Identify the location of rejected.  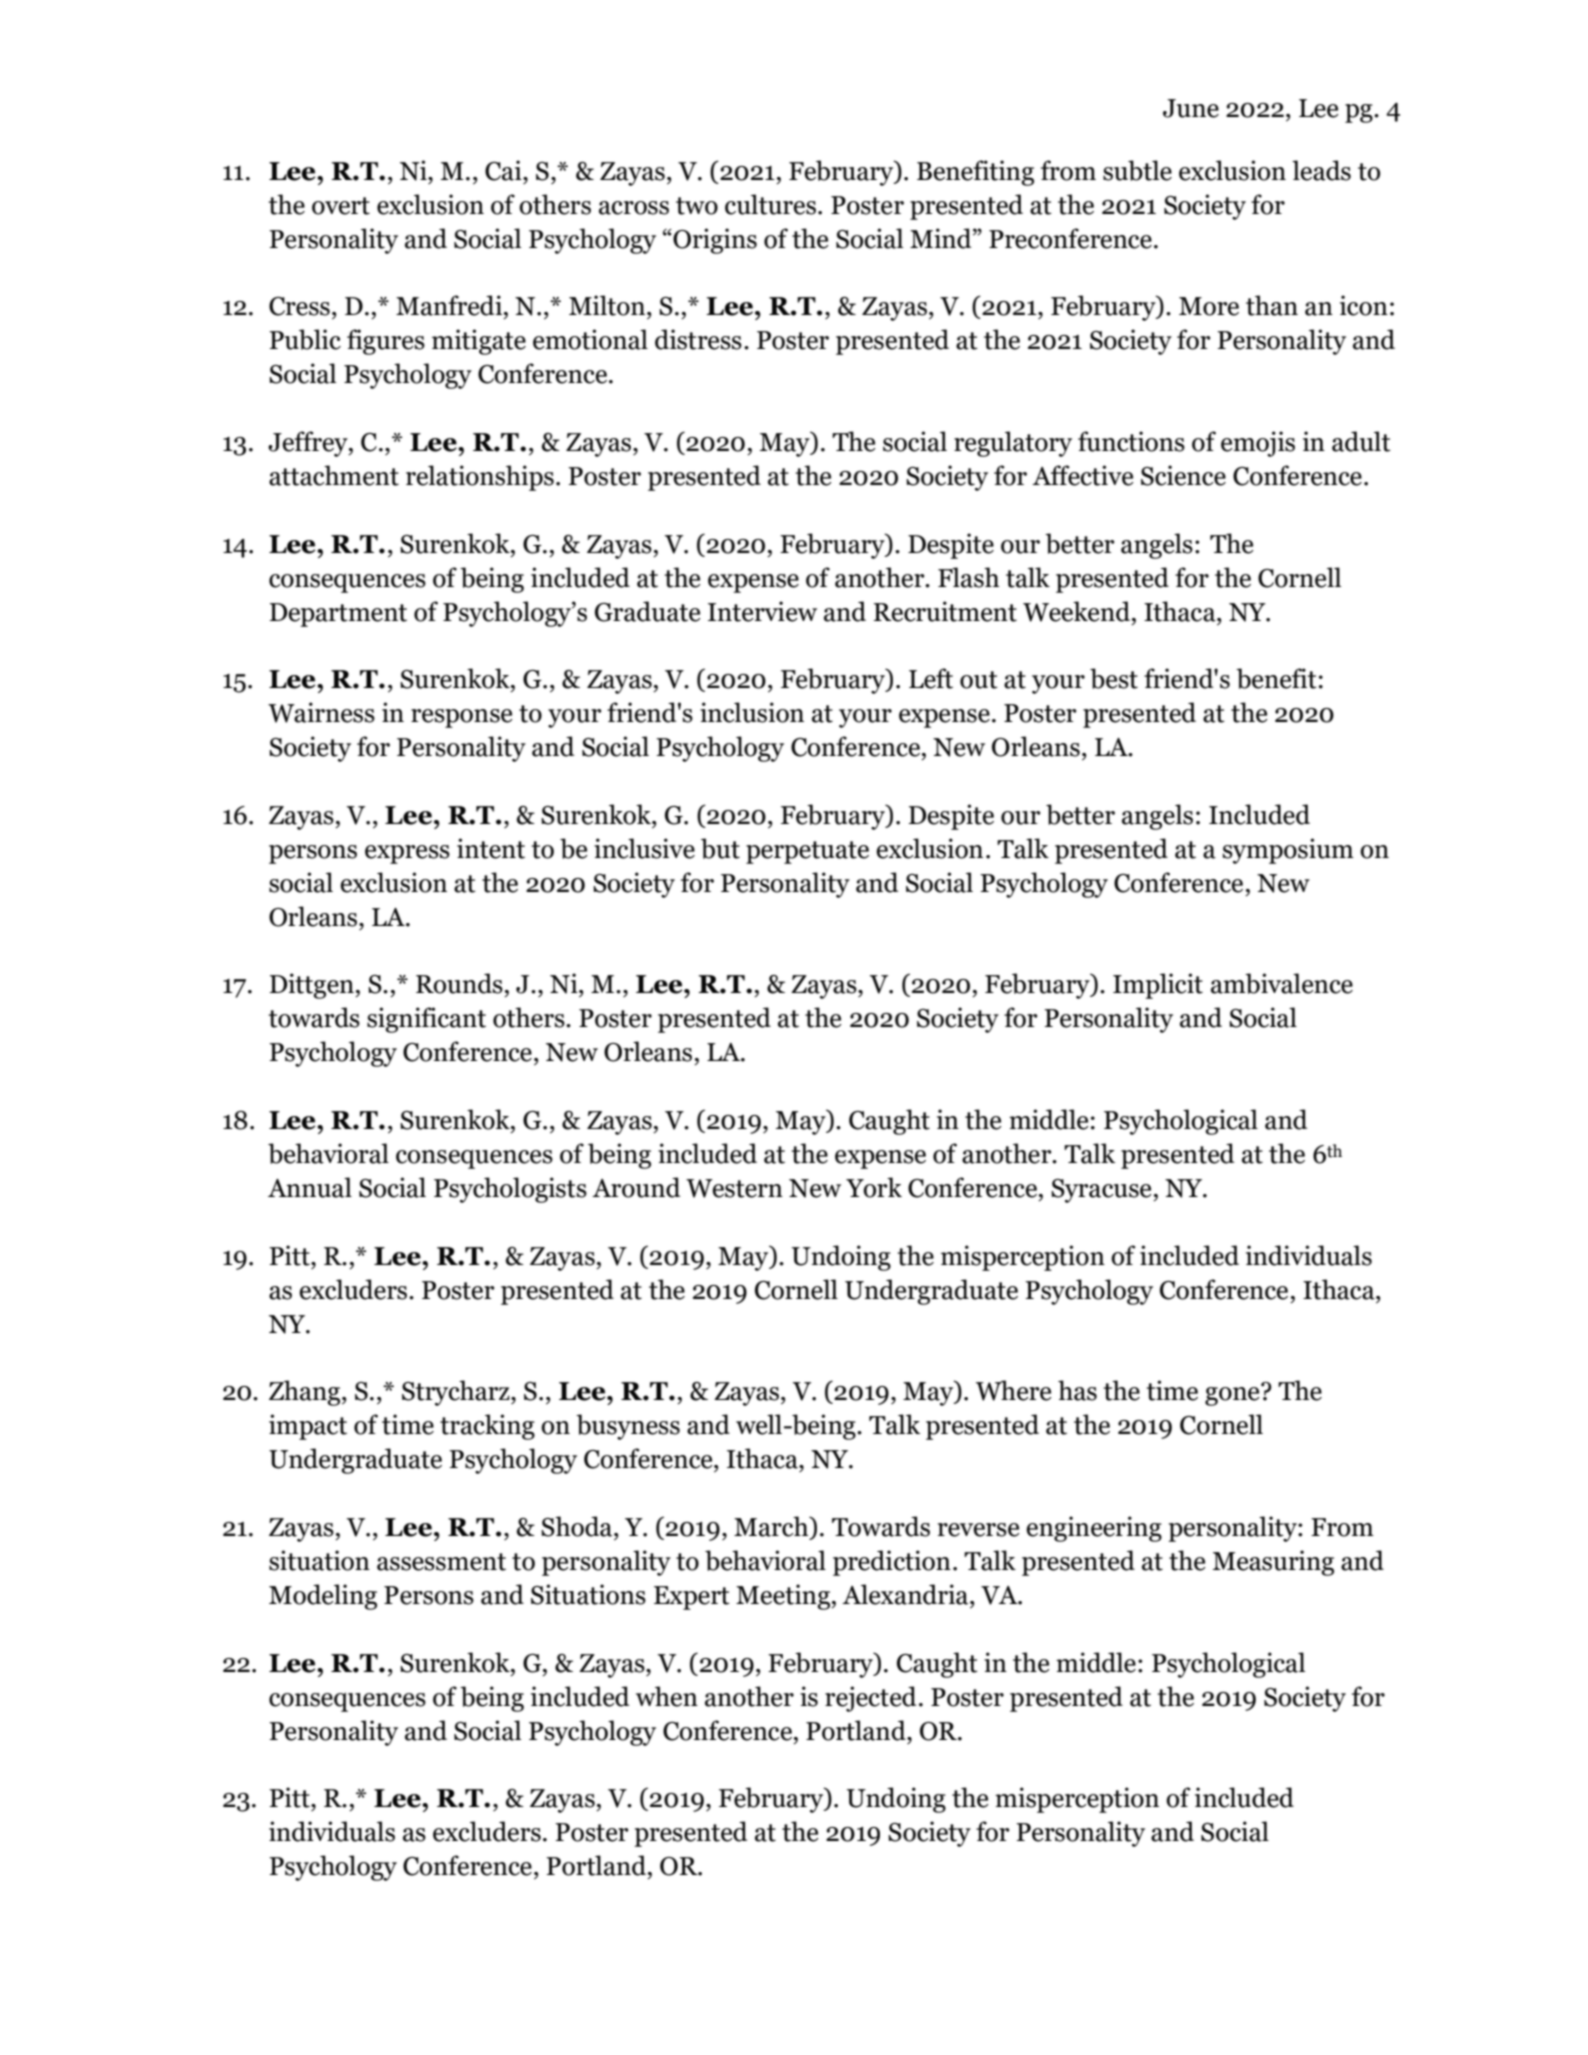
(870, 1699).
